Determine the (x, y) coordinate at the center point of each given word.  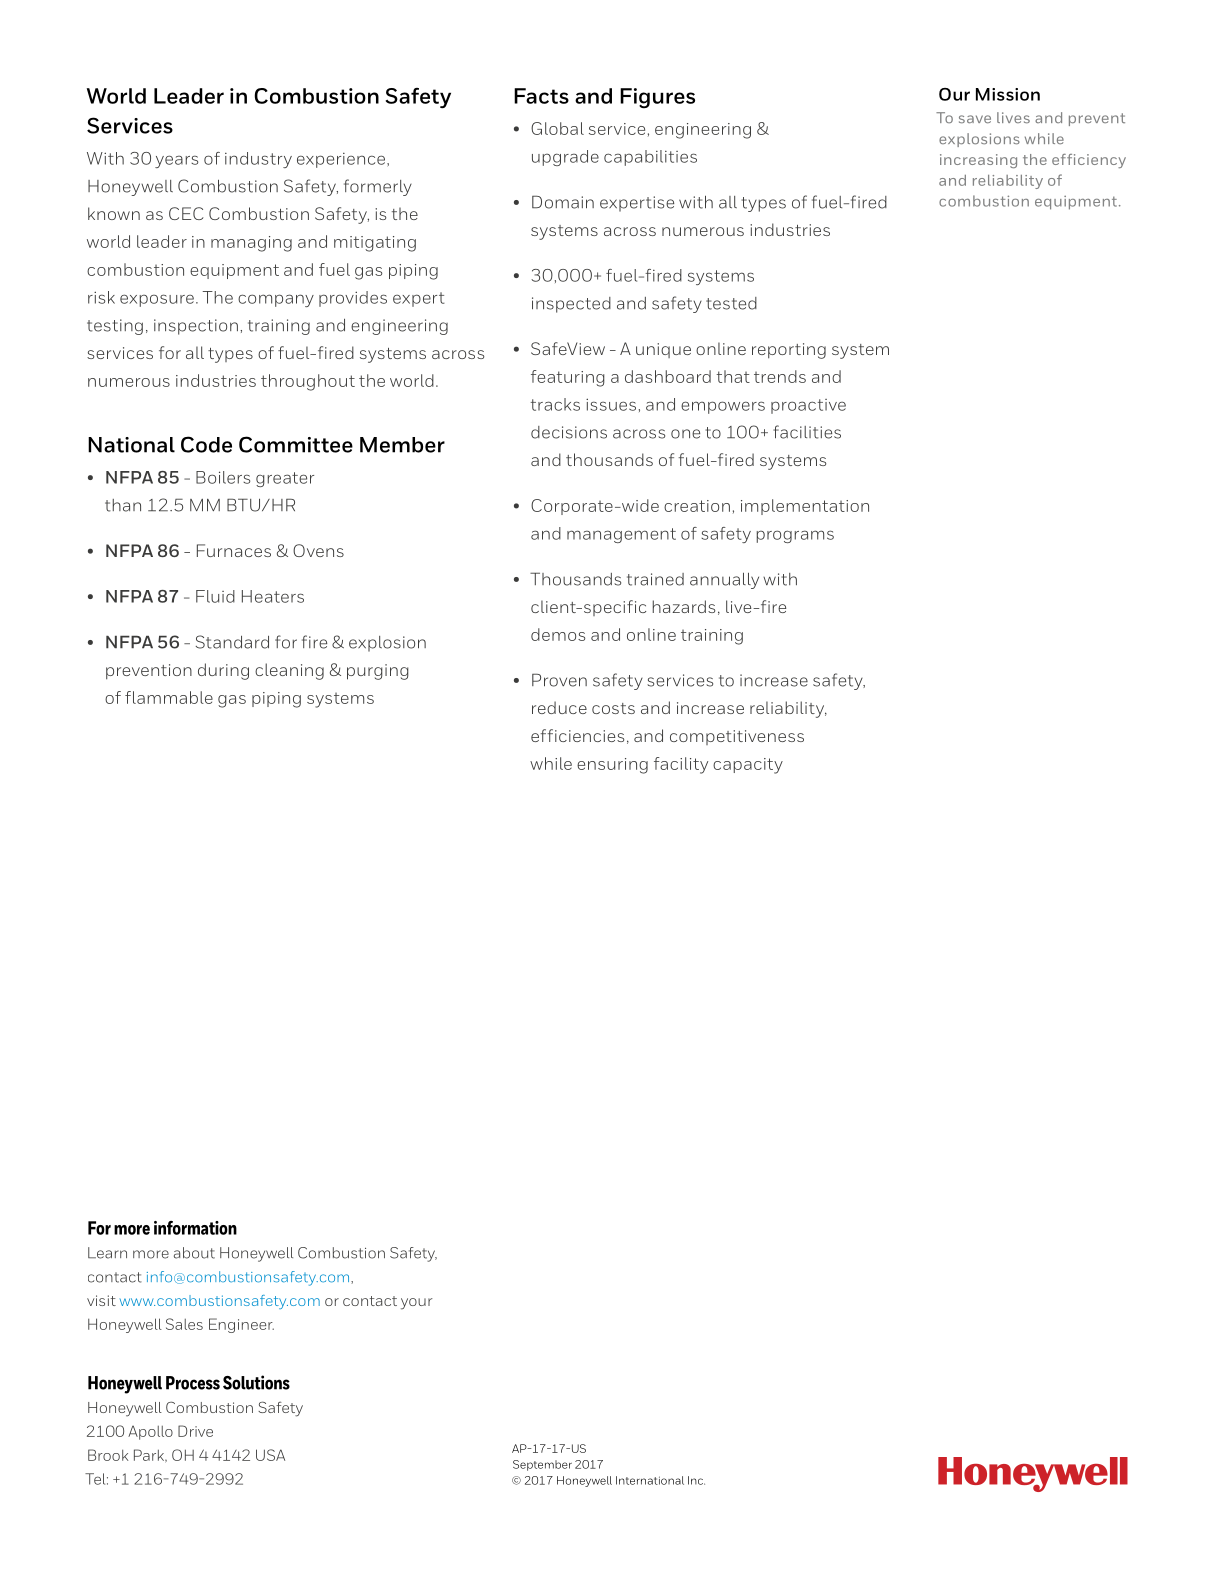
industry (258, 160)
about (194, 1253)
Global (557, 128)
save (975, 119)
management (621, 535)
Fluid (215, 596)
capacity (748, 766)
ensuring (612, 766)
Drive (195, 1431)
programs (795, 536)
